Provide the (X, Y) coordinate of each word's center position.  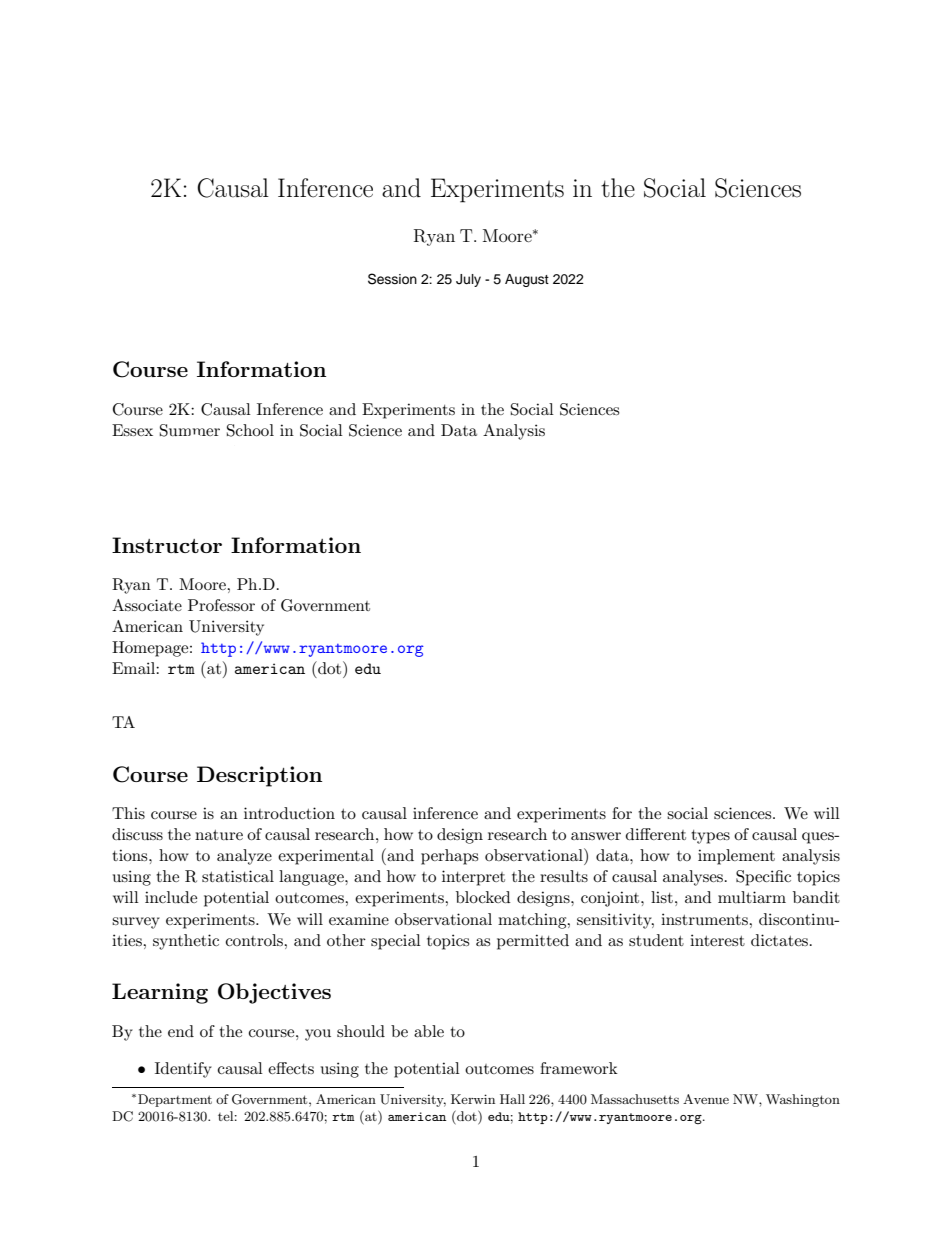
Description (259, 776)
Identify (183, 1070)
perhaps (449, 857)
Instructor (167, 545)
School (250, 430)
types (710, 837)
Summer (190, 430)
